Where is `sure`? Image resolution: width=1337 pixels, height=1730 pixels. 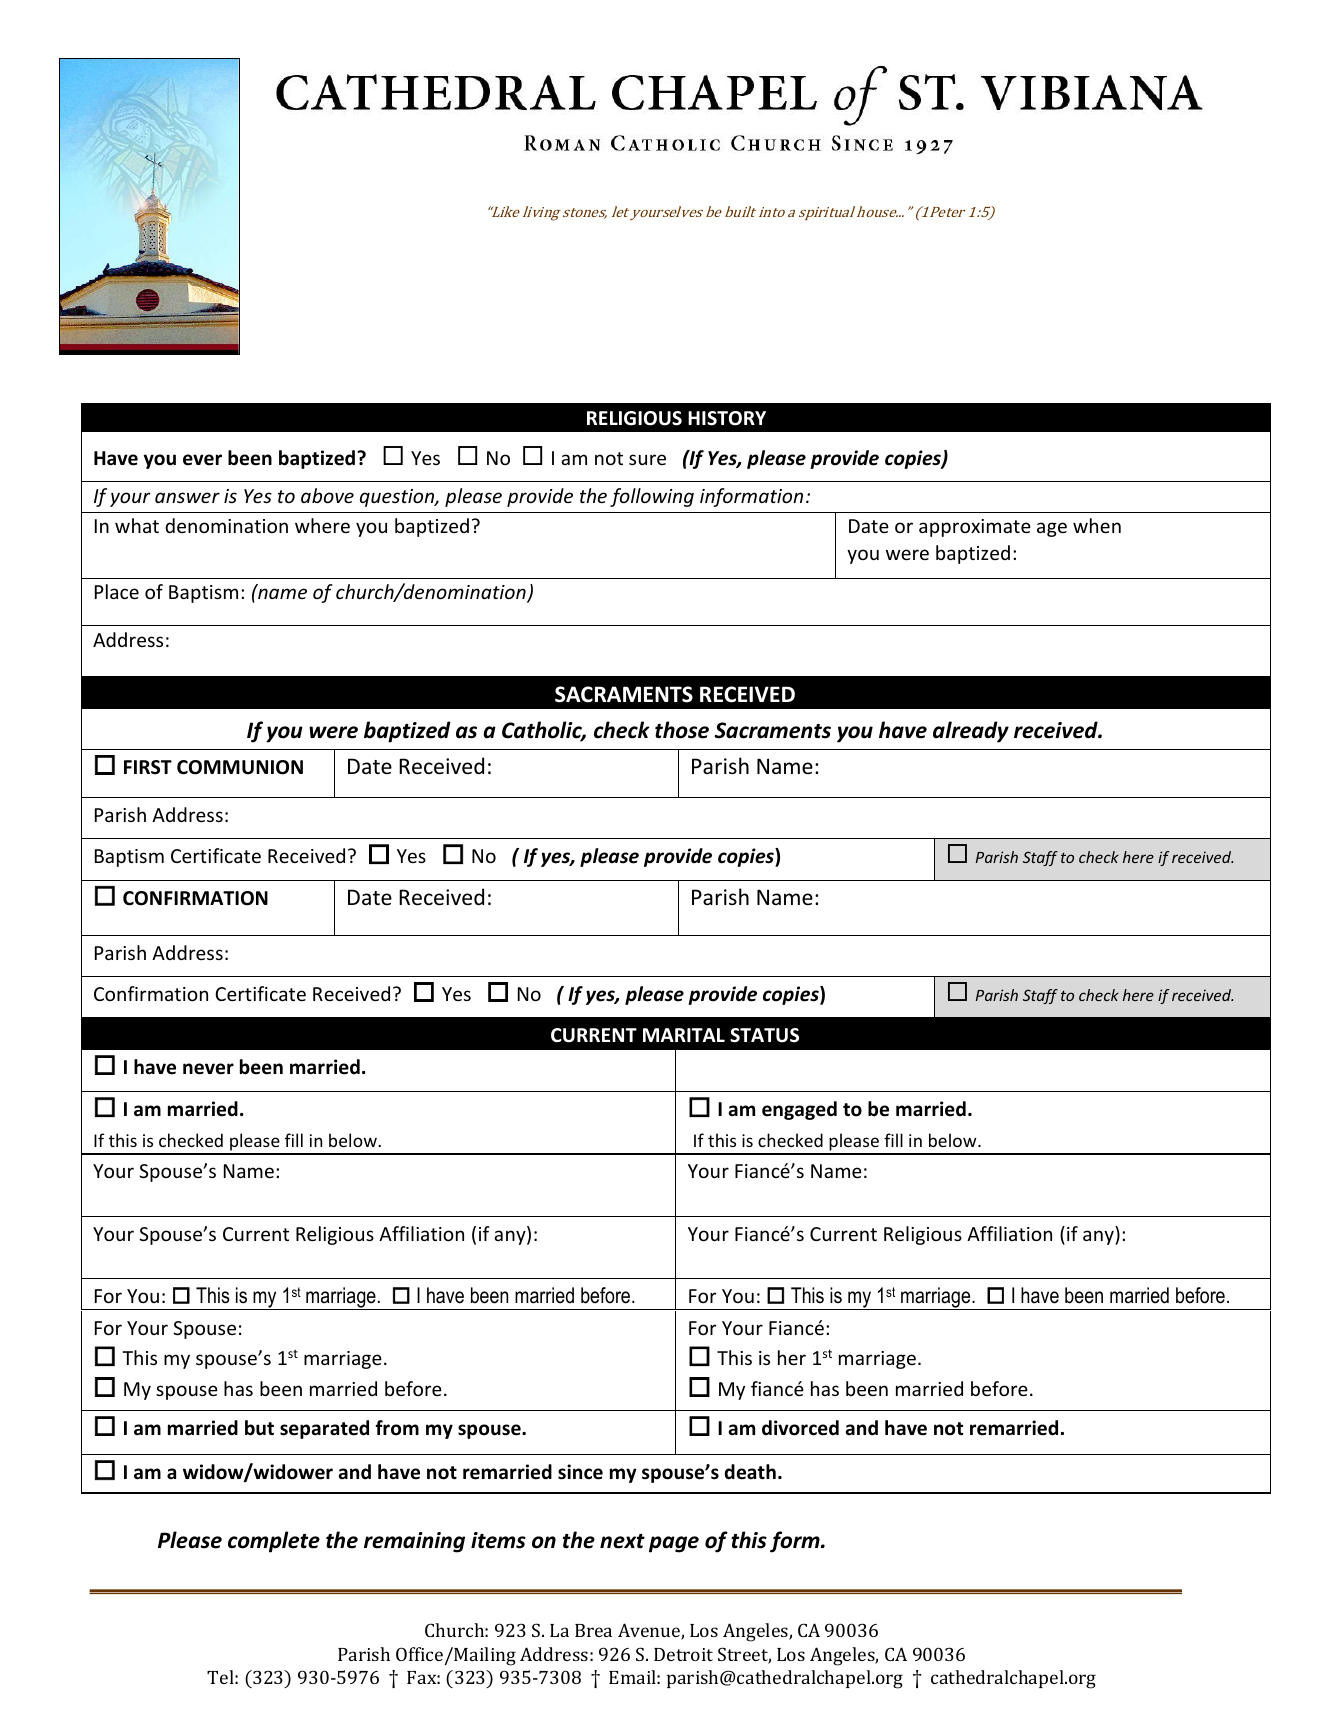
sure is located at coordinates (647, 459).
